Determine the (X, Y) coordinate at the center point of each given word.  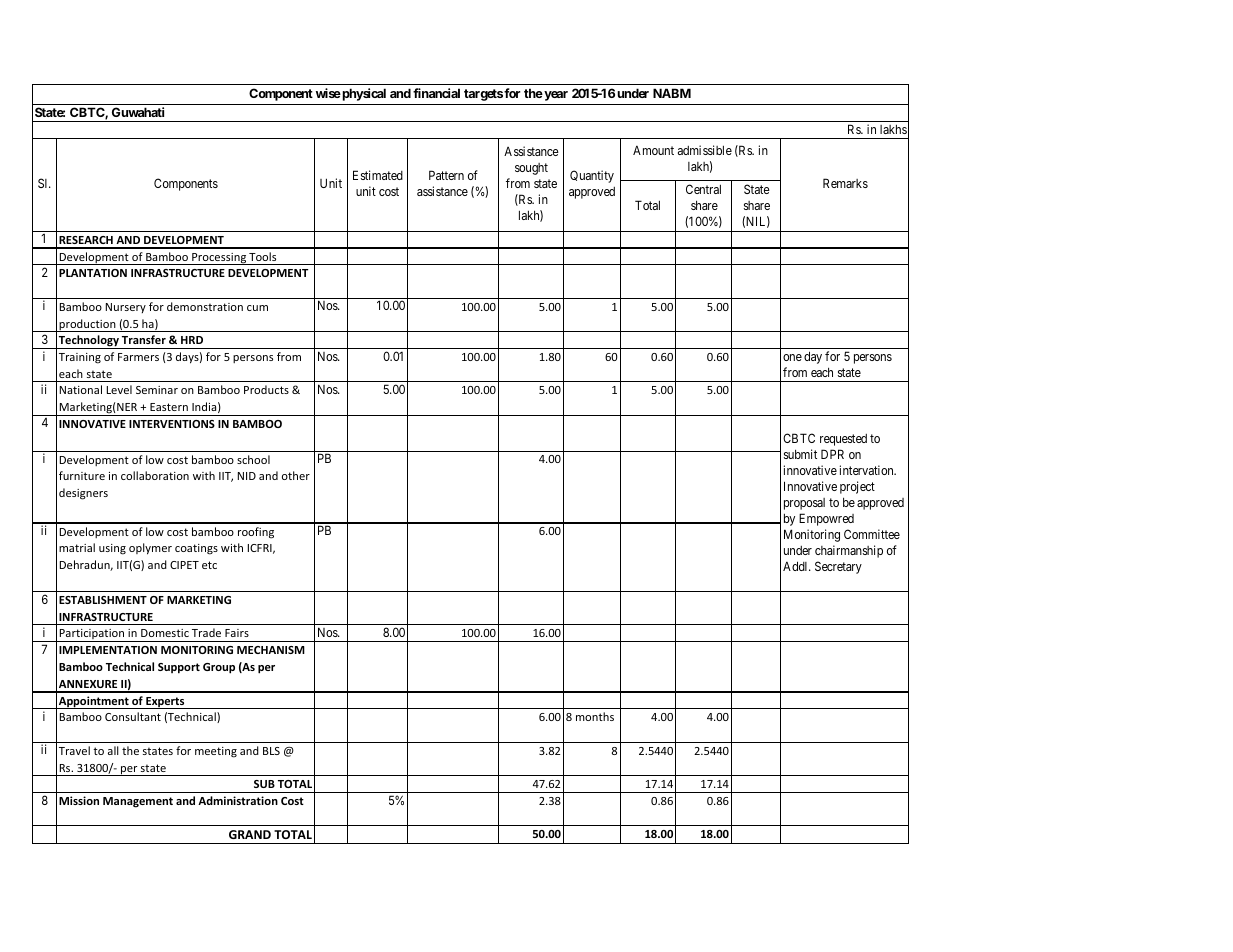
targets (483, 95)
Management (138, 802)
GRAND (250, 834)
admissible (705, 150)
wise (328, 93)
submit (800, 454)
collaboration (155, 475)
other (296, 475)
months (595, 716)
